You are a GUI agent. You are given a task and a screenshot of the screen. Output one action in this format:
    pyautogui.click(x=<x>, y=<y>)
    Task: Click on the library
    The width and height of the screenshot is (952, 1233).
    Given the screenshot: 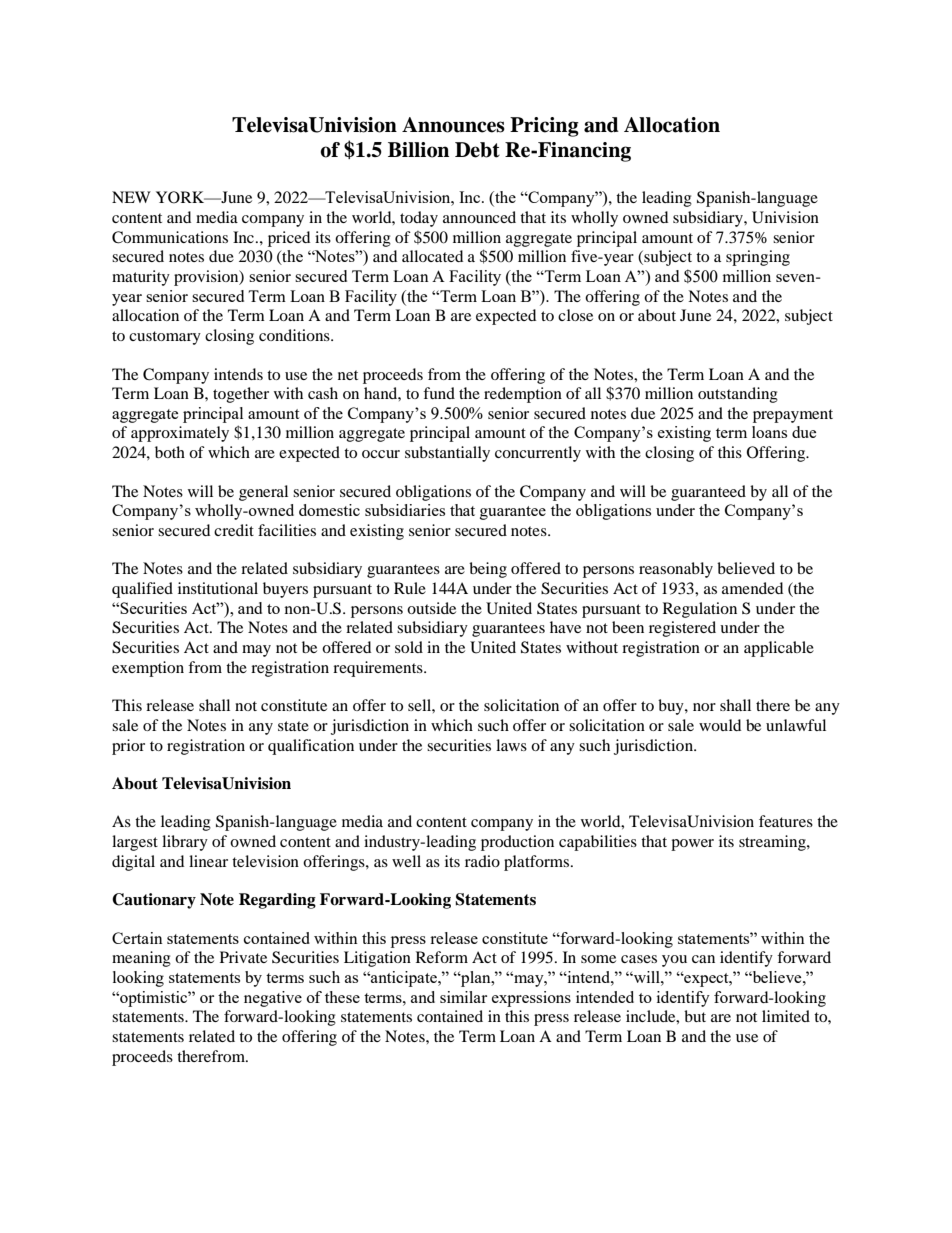 What is the action you would take?
    pyautogui.click(x=185, y=843)
